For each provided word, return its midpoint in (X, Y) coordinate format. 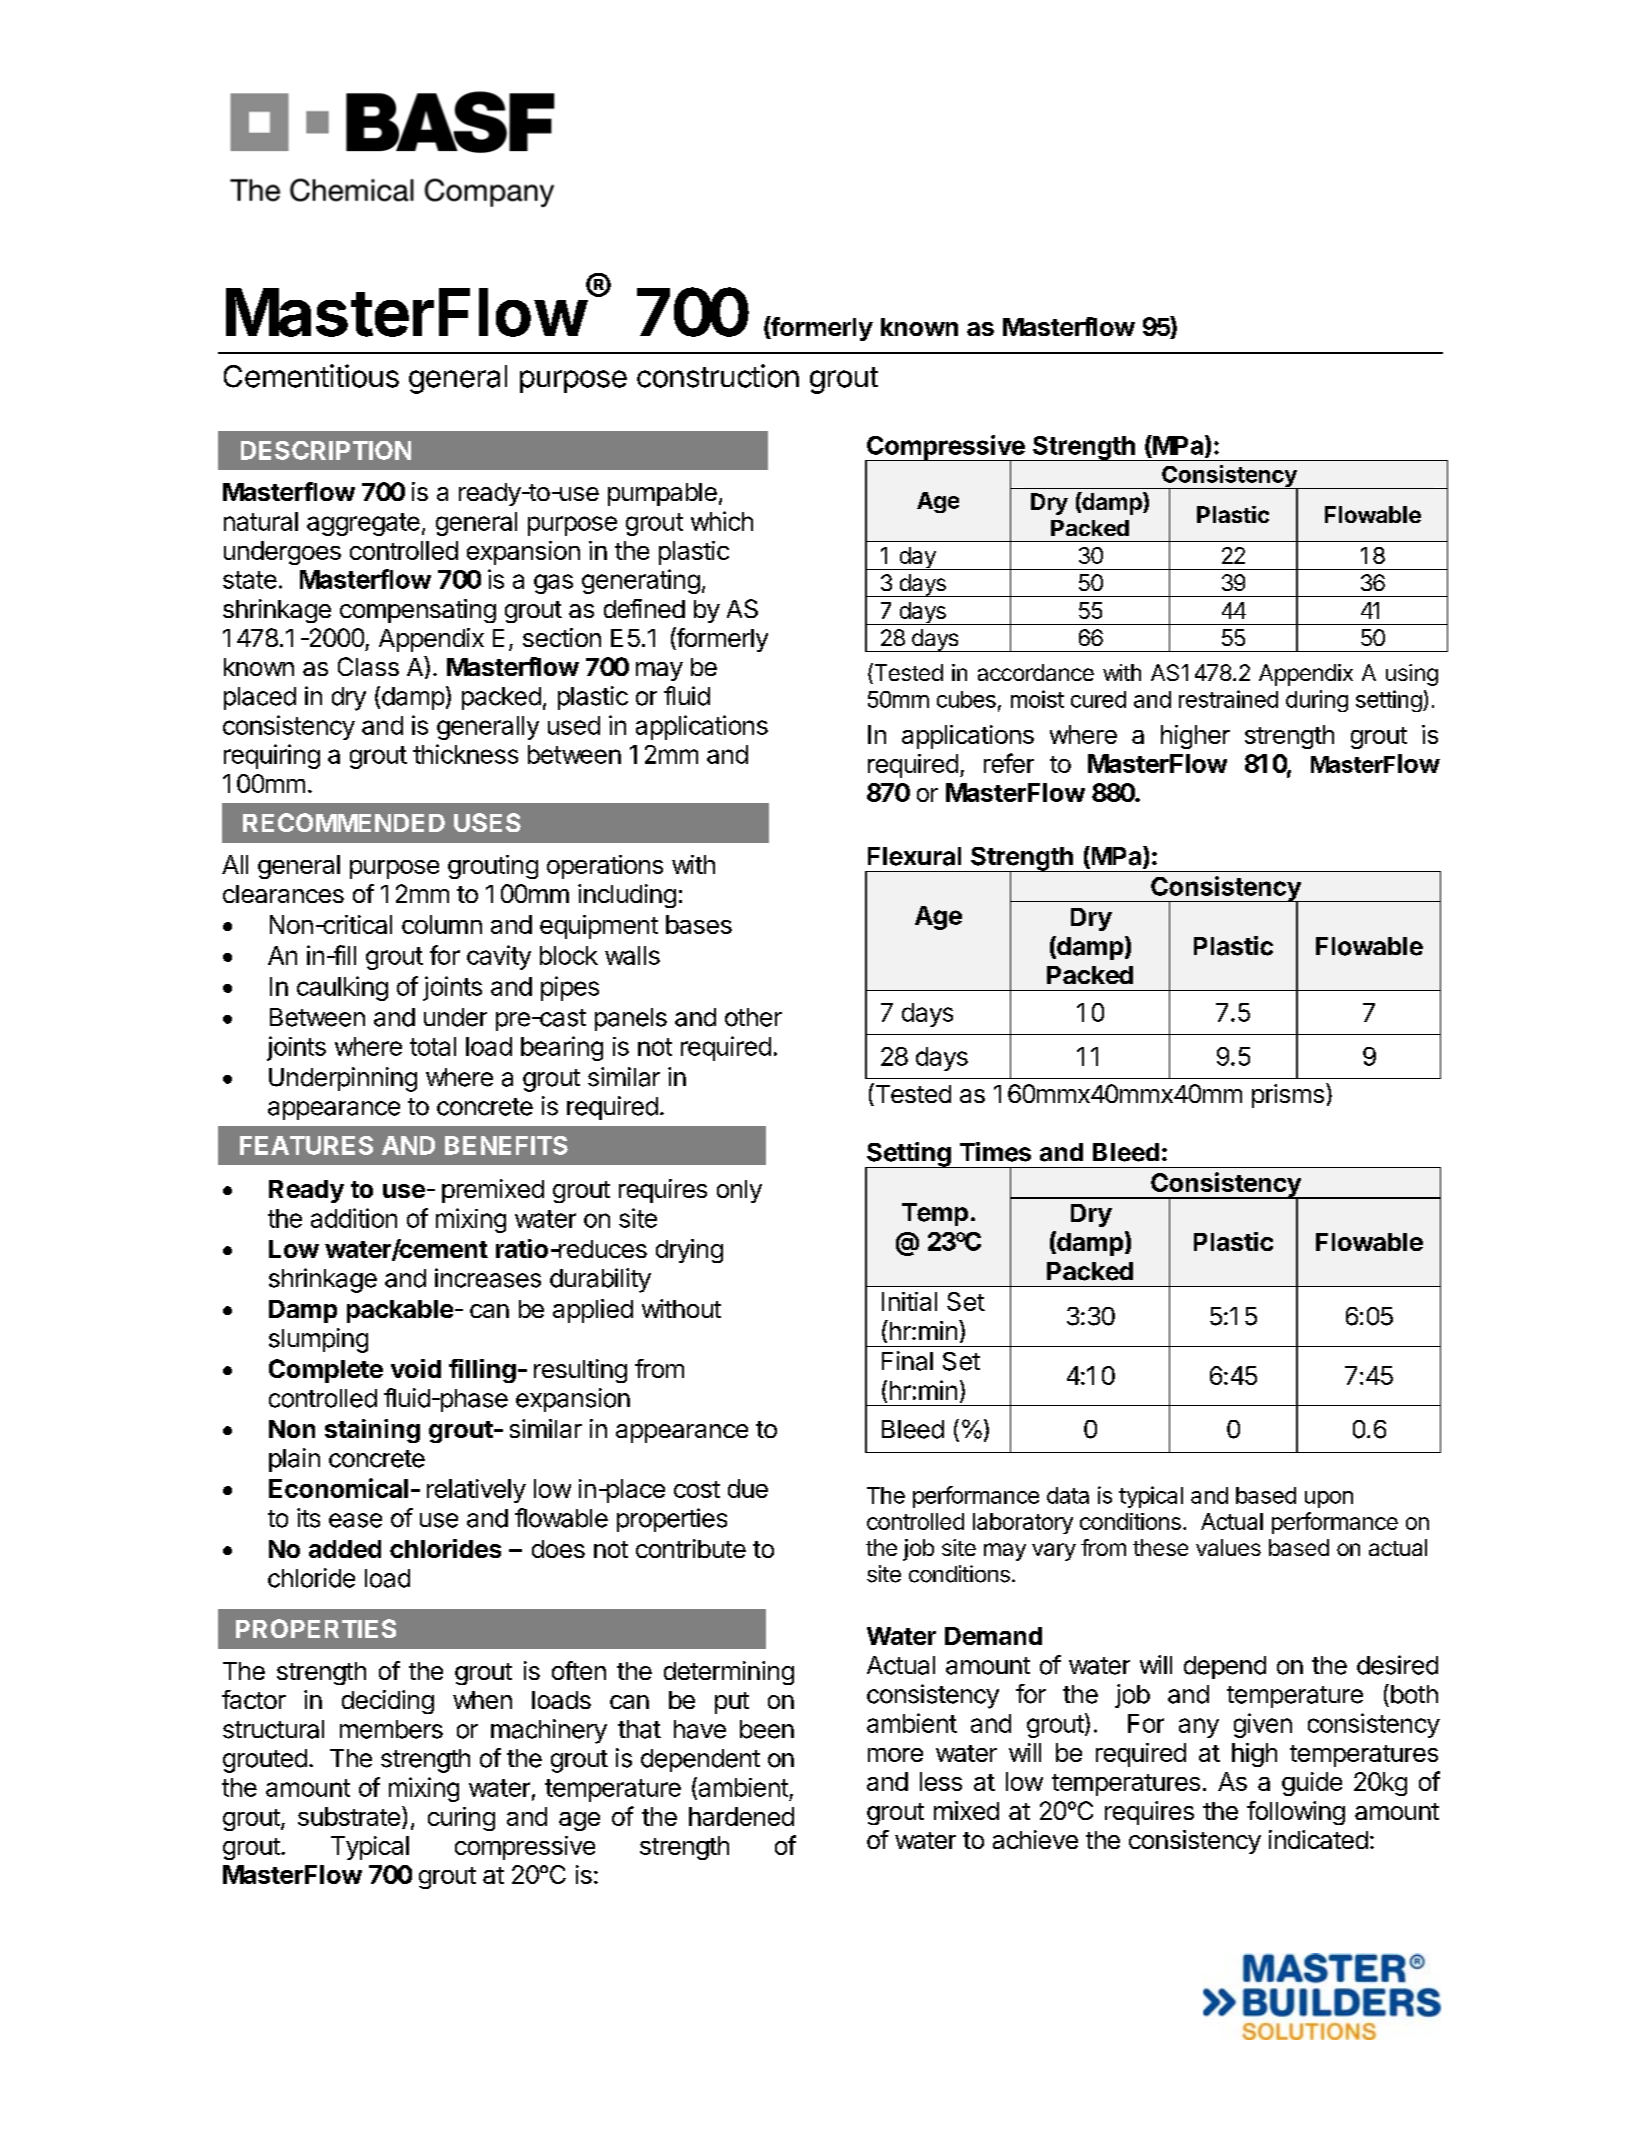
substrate (349, 1816)
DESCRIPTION (326, 450)
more (895, 1755)
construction (718, 376)
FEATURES (306, 1145)
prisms (1288, 1096)
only (739, 1191)
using (1412, 675)
